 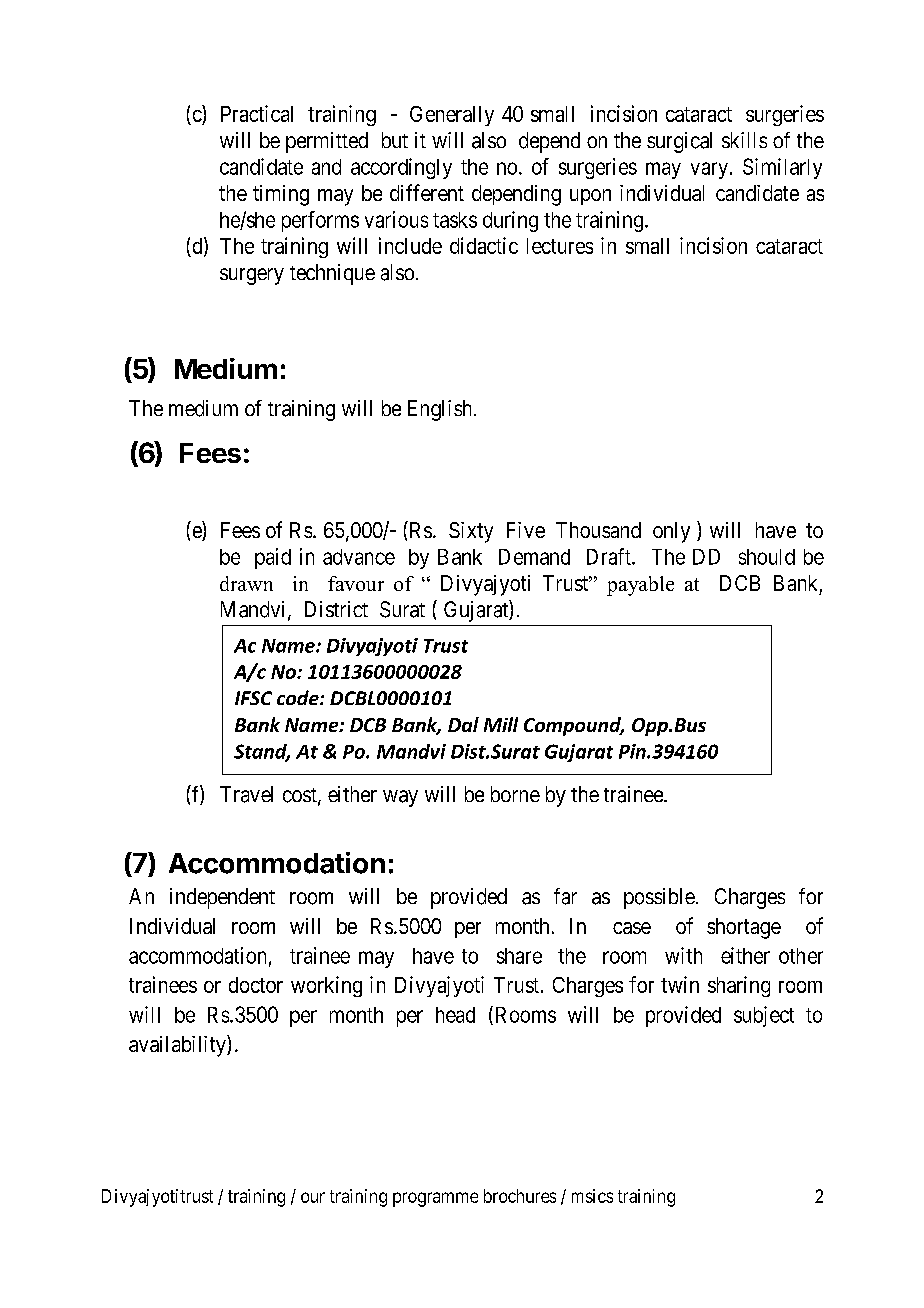 I want to click on skills, so click(x=744, y=140).
